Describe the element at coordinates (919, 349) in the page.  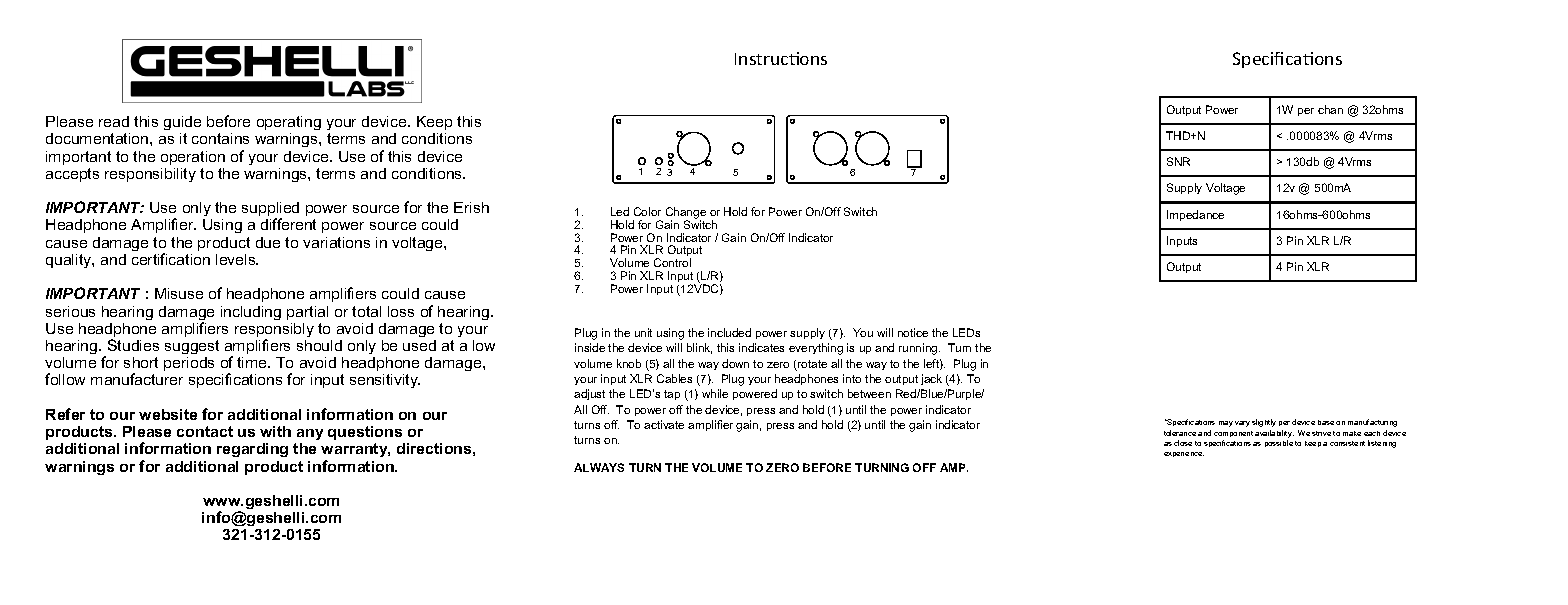
I see `running` at that location.
